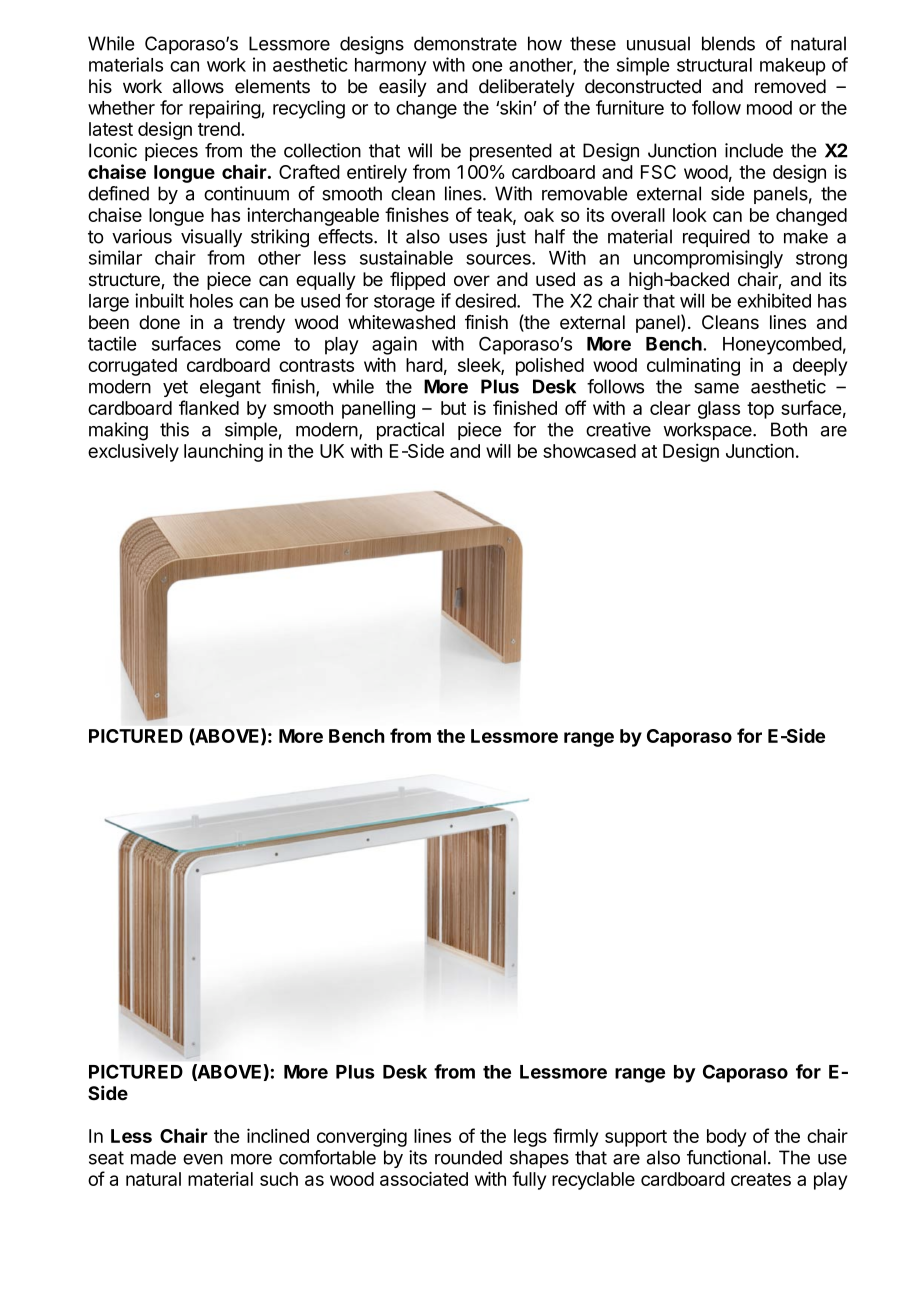 The image size is (924, 1309). Describe the element at coordinates (410, 431) in the screenshot. I see `practical` at that location.
